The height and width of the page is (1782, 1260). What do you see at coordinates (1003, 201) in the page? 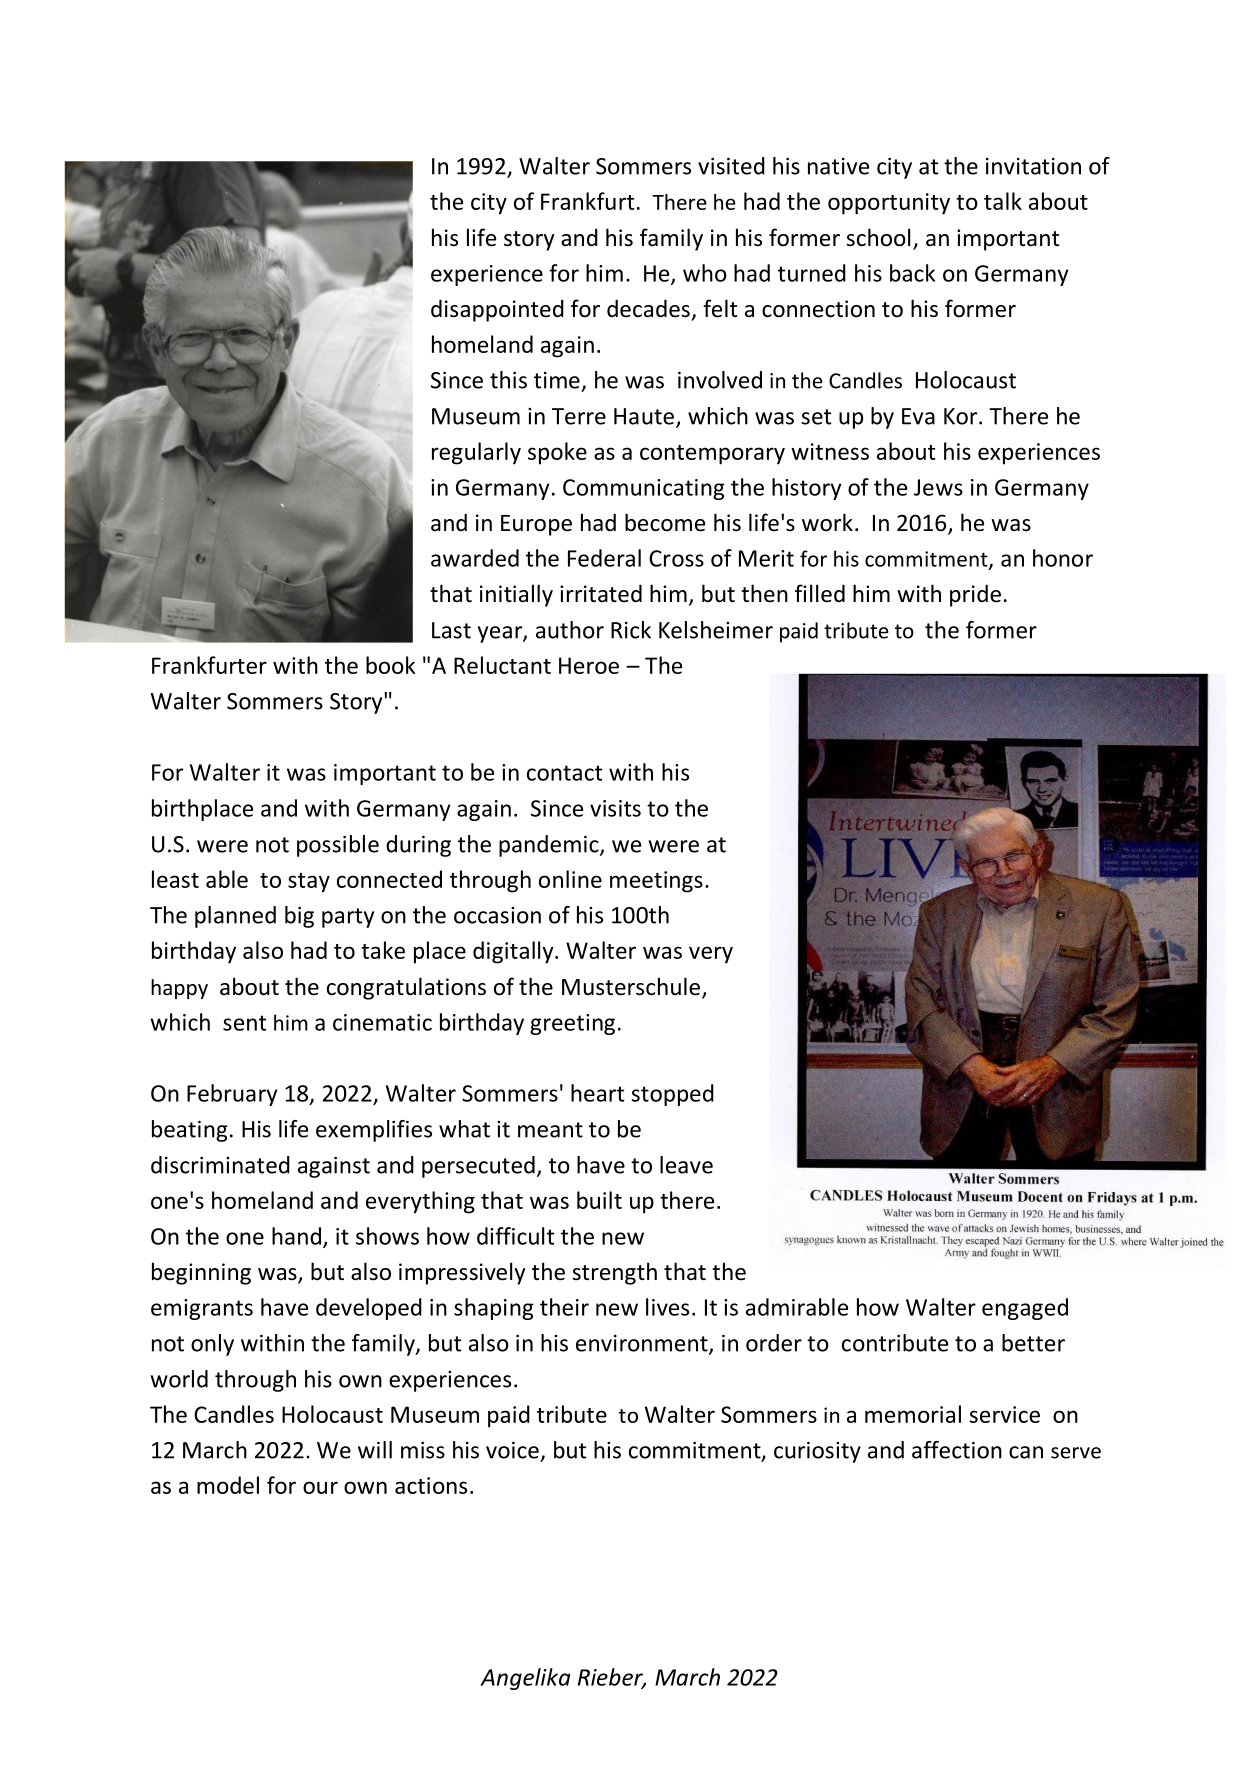
I see `talk` at bounding box center [1003, 201].
